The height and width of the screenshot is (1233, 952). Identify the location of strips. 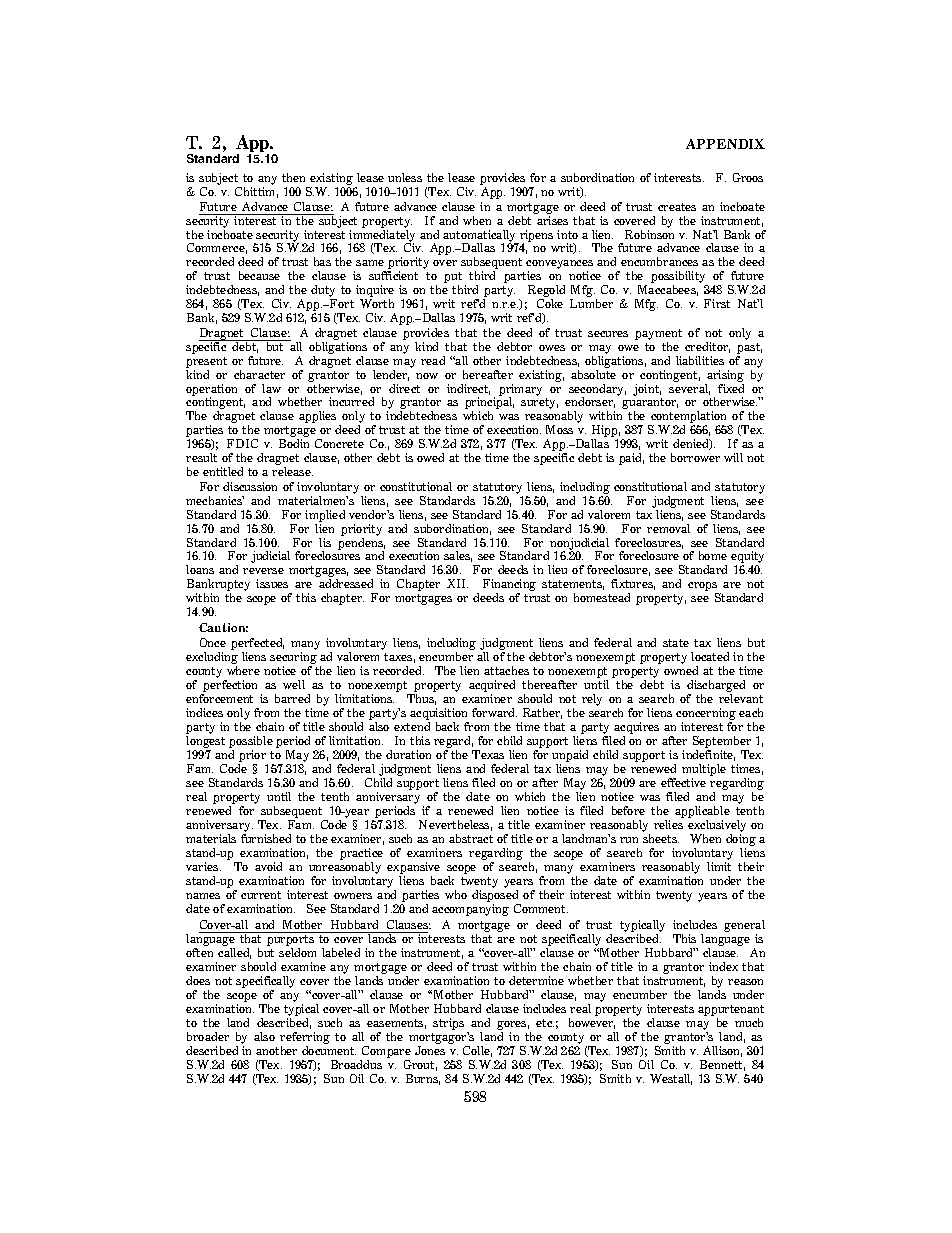
(448, 1024).
